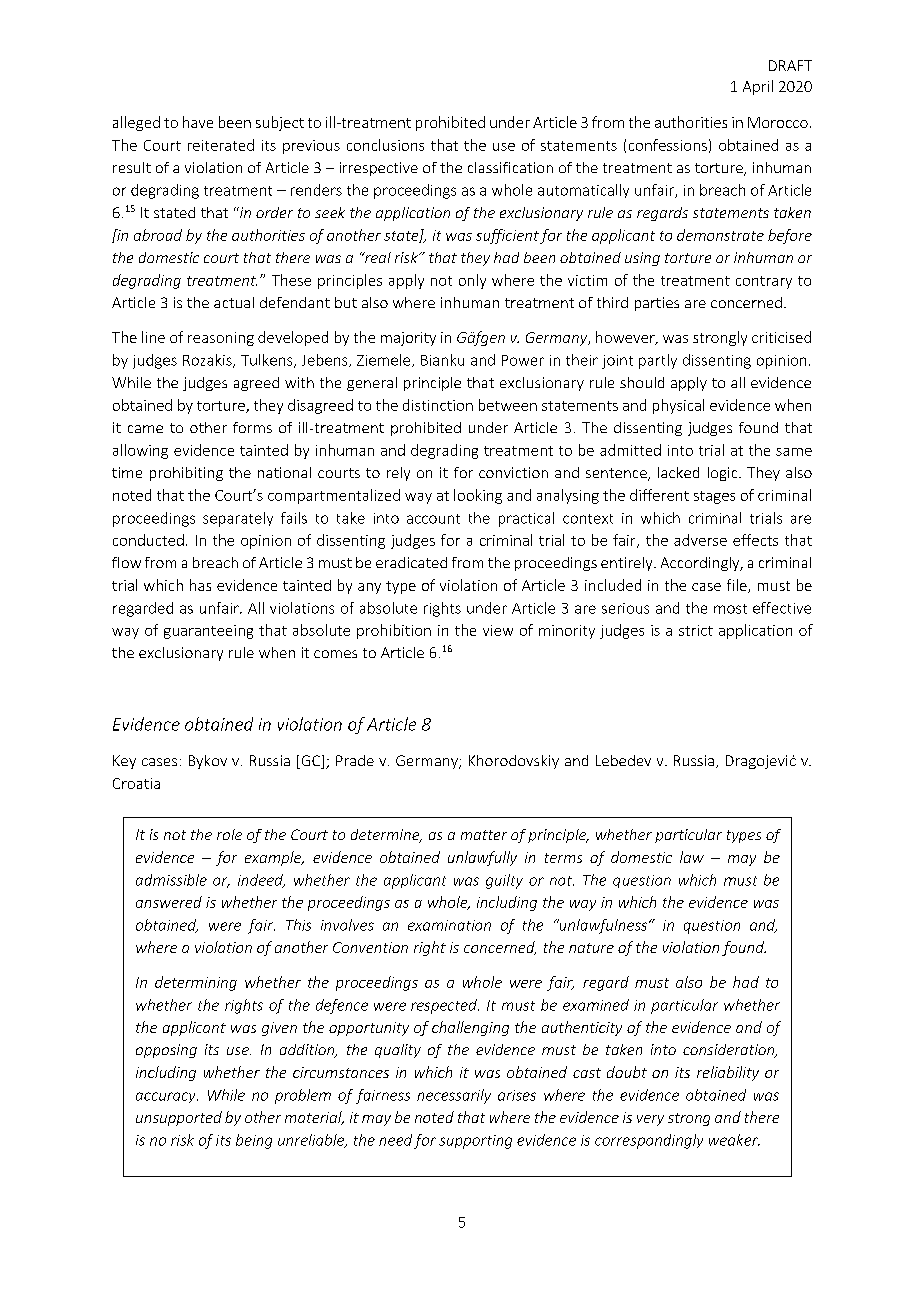 This document has width=924, height=1308. Describe the element at coordinates (658, 361) in the document. I see `partly` at that location.
